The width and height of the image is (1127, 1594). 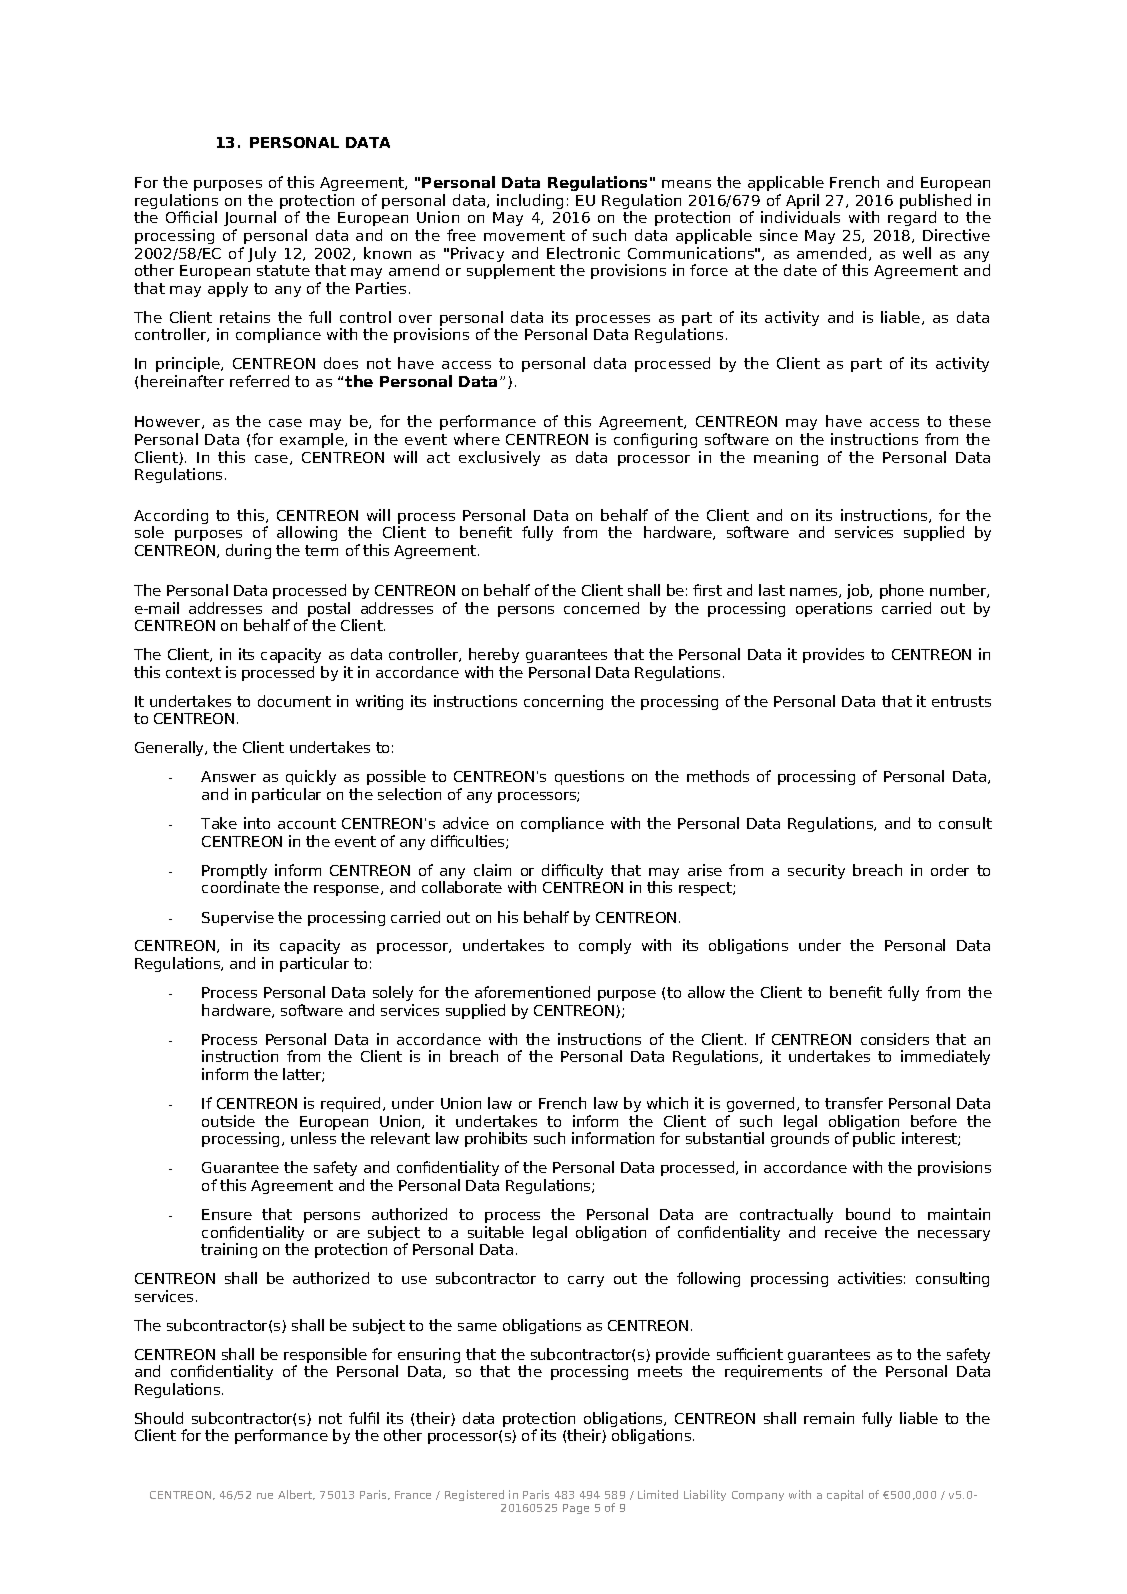 What do you see at coordinates (532, 992) in the image?
I see `aforementioned` at bounding box center [532, 992].
